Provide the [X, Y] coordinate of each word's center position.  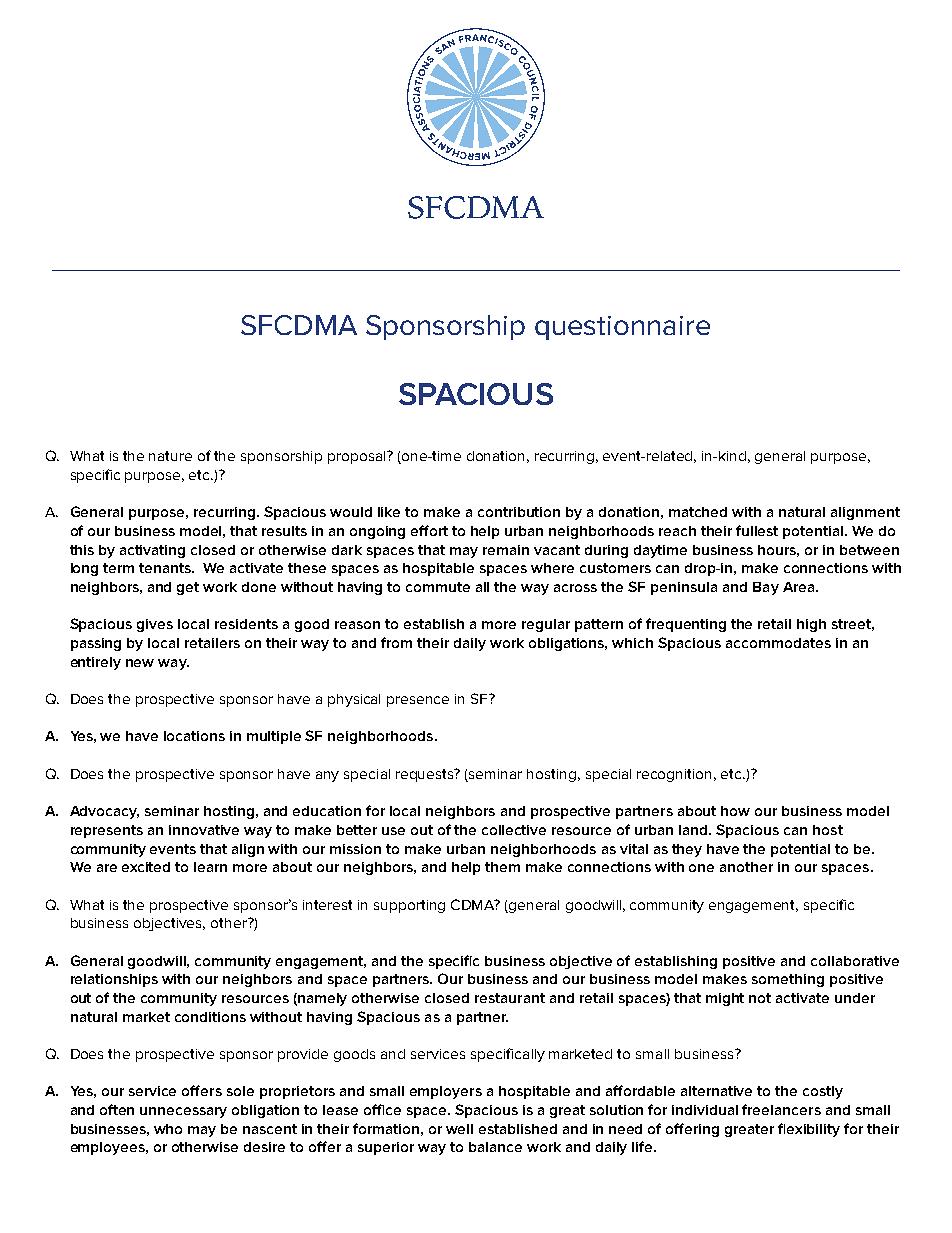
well [459, 1129]
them [502, 867]
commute [438, 587]
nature [170, 456]
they [687, 850]
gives [155, 625]
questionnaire [622, 328]
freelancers [781, 1109]
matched [698, 512]
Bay [766, 588]
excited [146, 867]
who [168, 1129]
